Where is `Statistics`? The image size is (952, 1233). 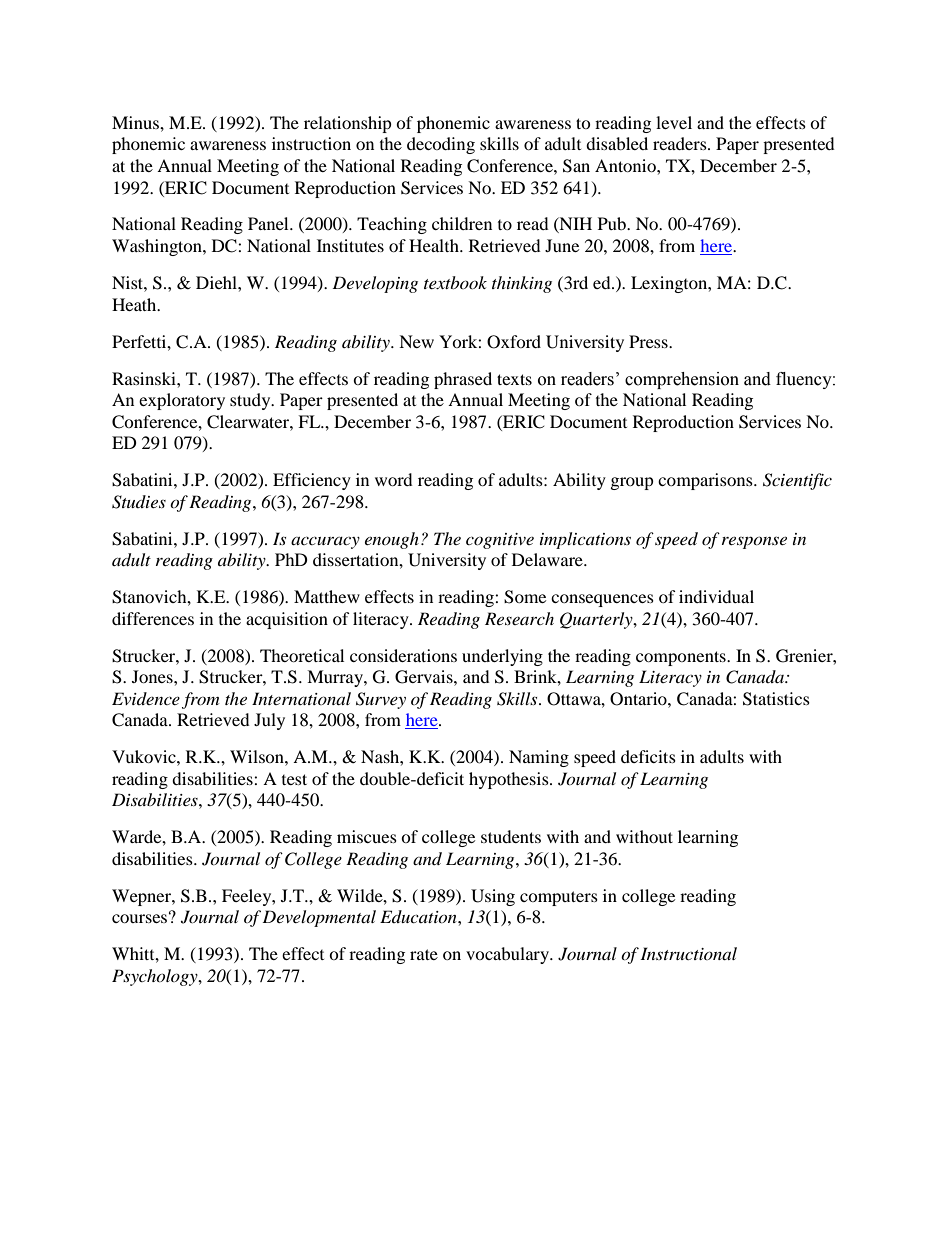 Statistics is located at coordinates (776, 699).
